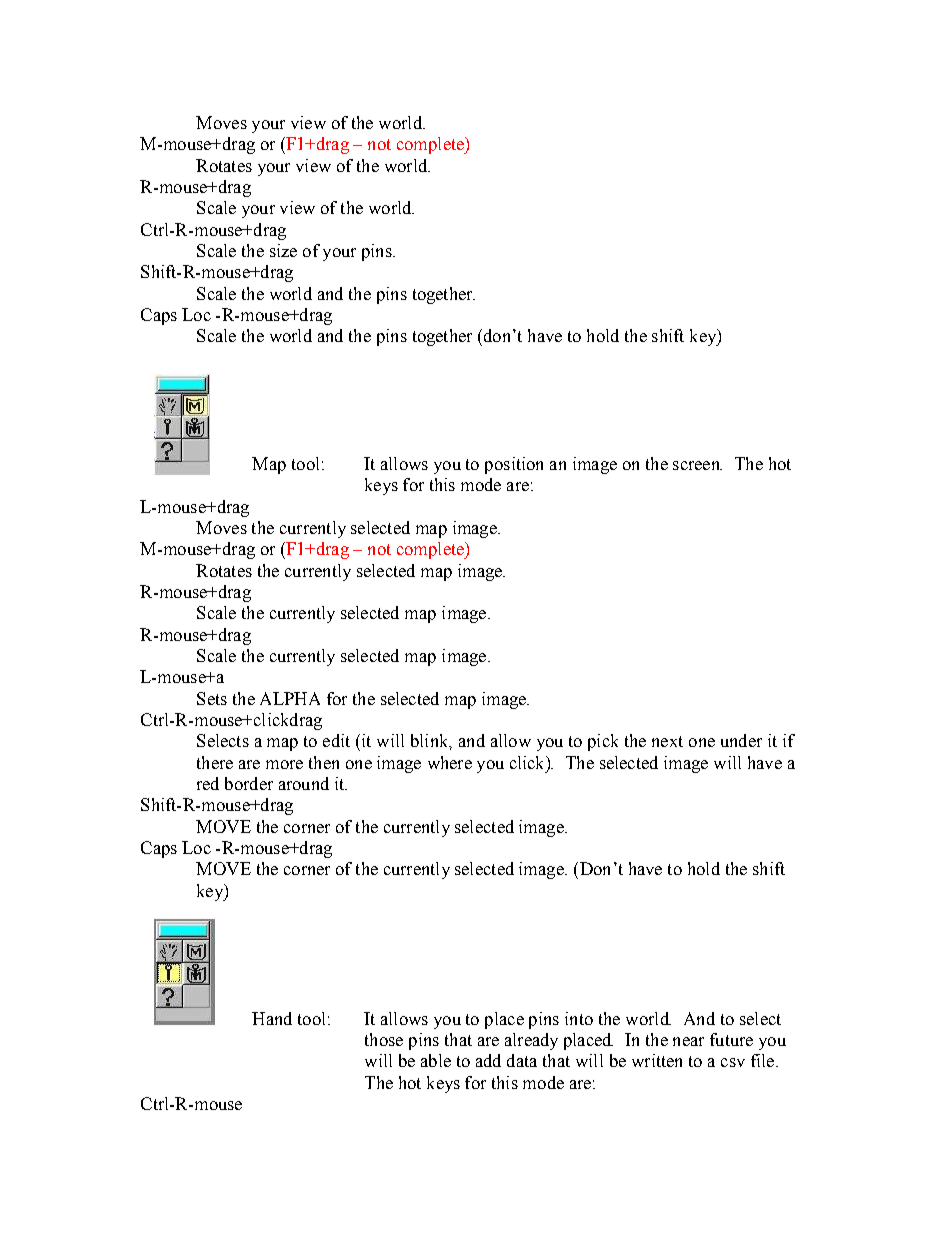 The image size is (952, 1233). What do you see at coordinates (488, 1060) in the screenshot?
I see `add` at bounding box center [488, 1060].
